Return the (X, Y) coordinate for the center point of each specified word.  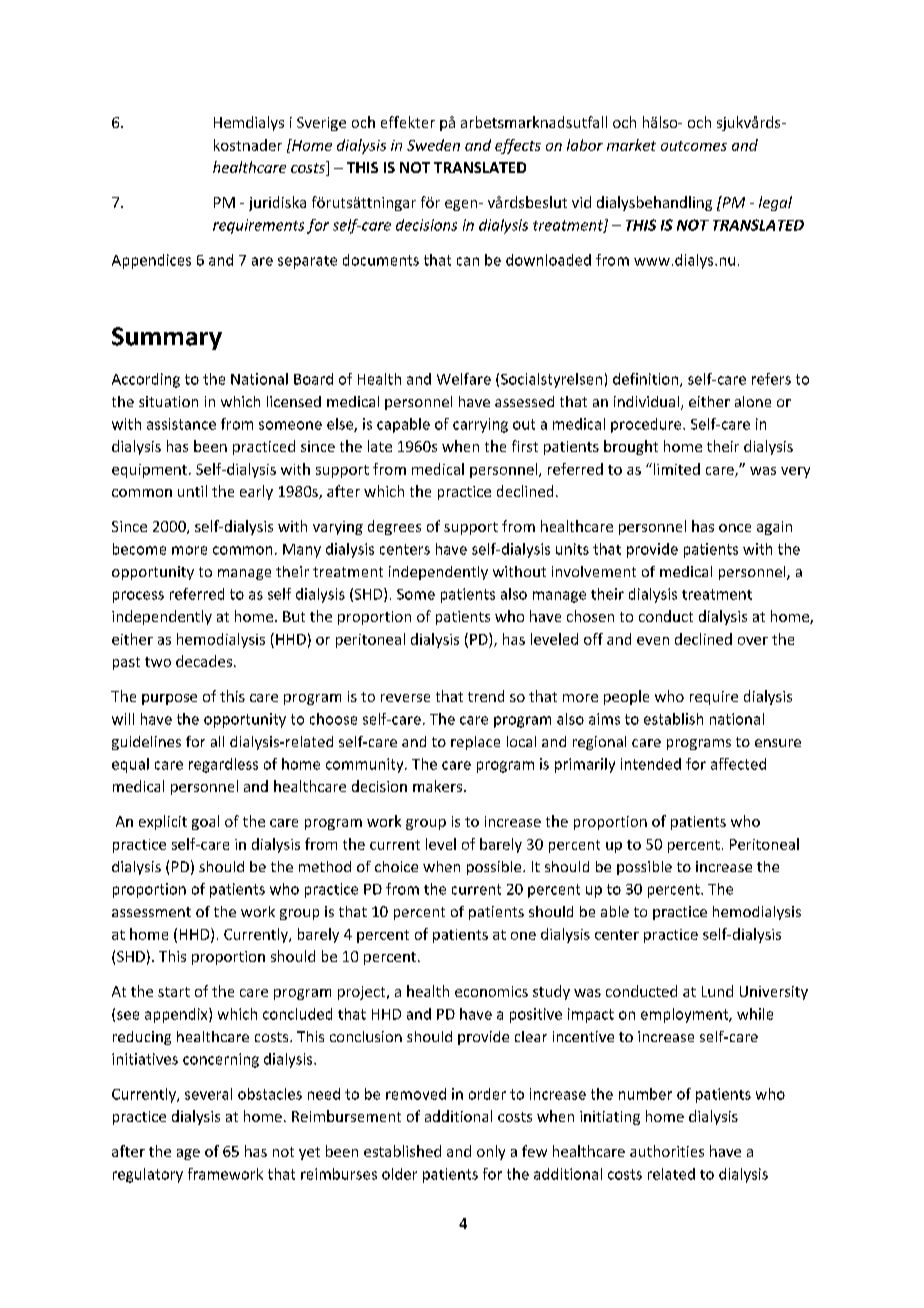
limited (675, 469)
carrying (480, 425)
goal (205, 822)
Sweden (433, 145)
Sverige (321, 124)
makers (437, 786)
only (491, 1152)
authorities (667, 1151)
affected (738, 764)
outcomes (694, 146)
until (192, 491)
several (208, 1094)
